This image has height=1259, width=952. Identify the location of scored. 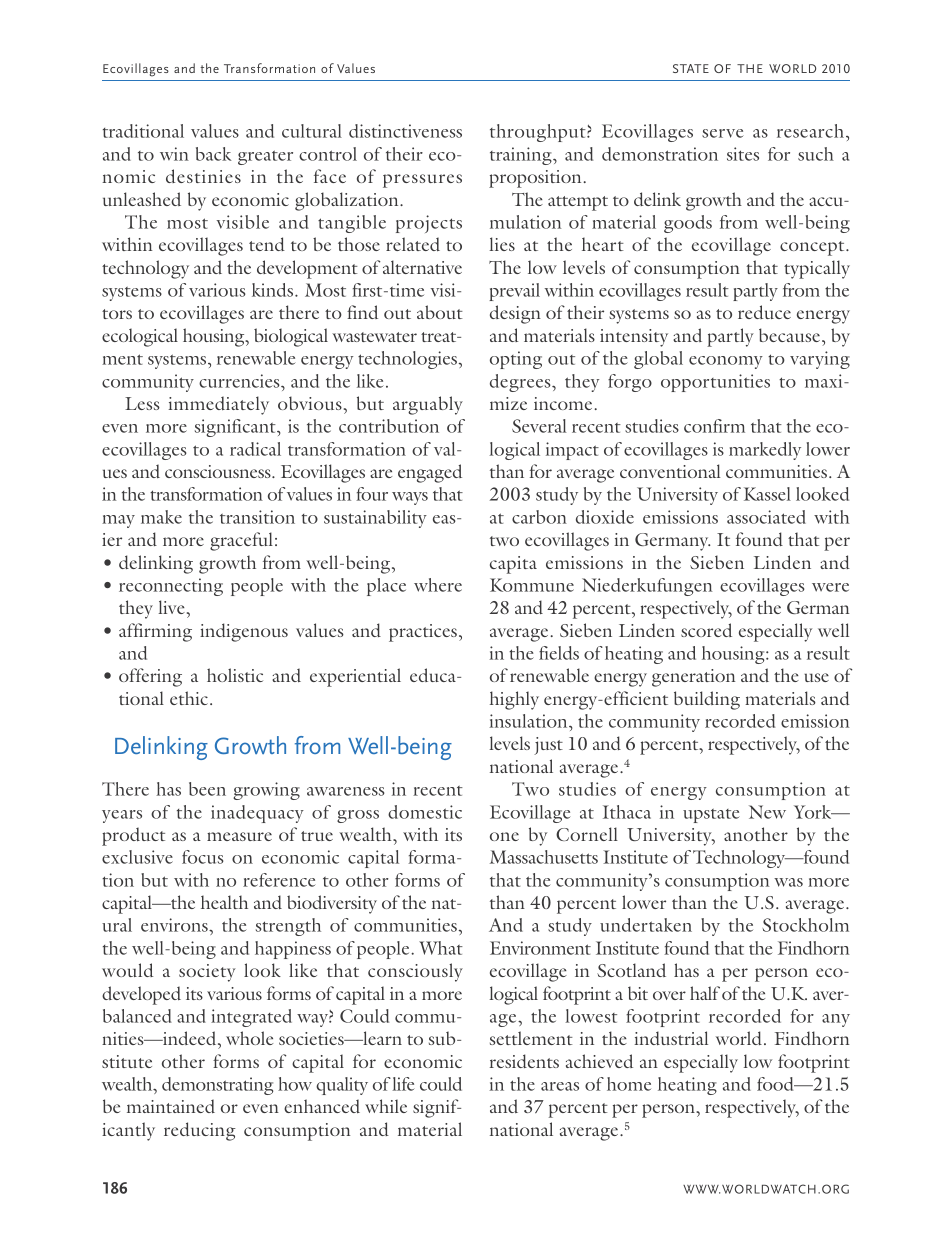
(706, 630).
